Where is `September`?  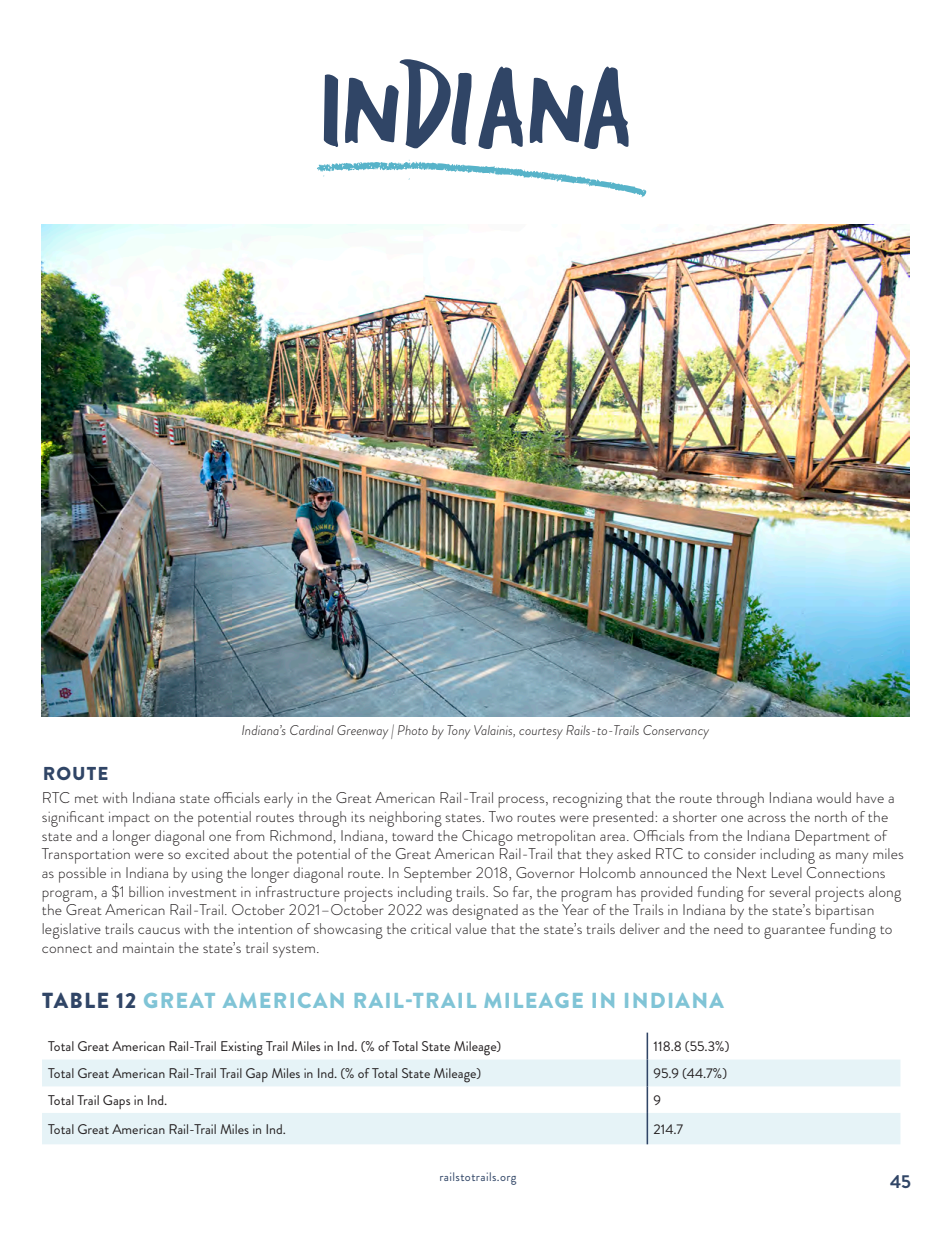
September is located at coordinates (438, 875).
